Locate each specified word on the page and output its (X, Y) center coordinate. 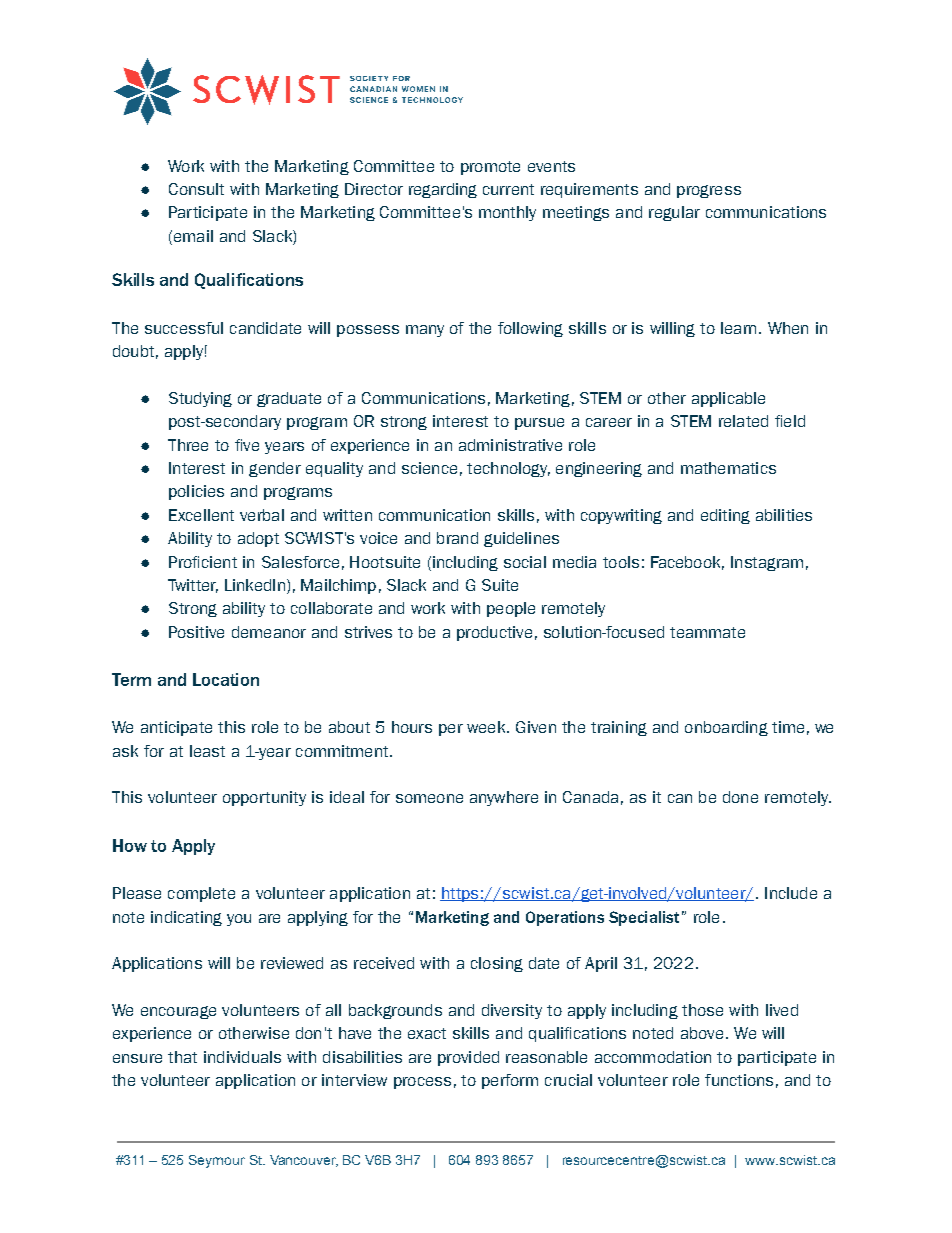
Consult (196, 189)
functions (739, 1080)
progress (709, 191)
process (422, 1083)
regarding (443, 190)
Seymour (217, 1161)
